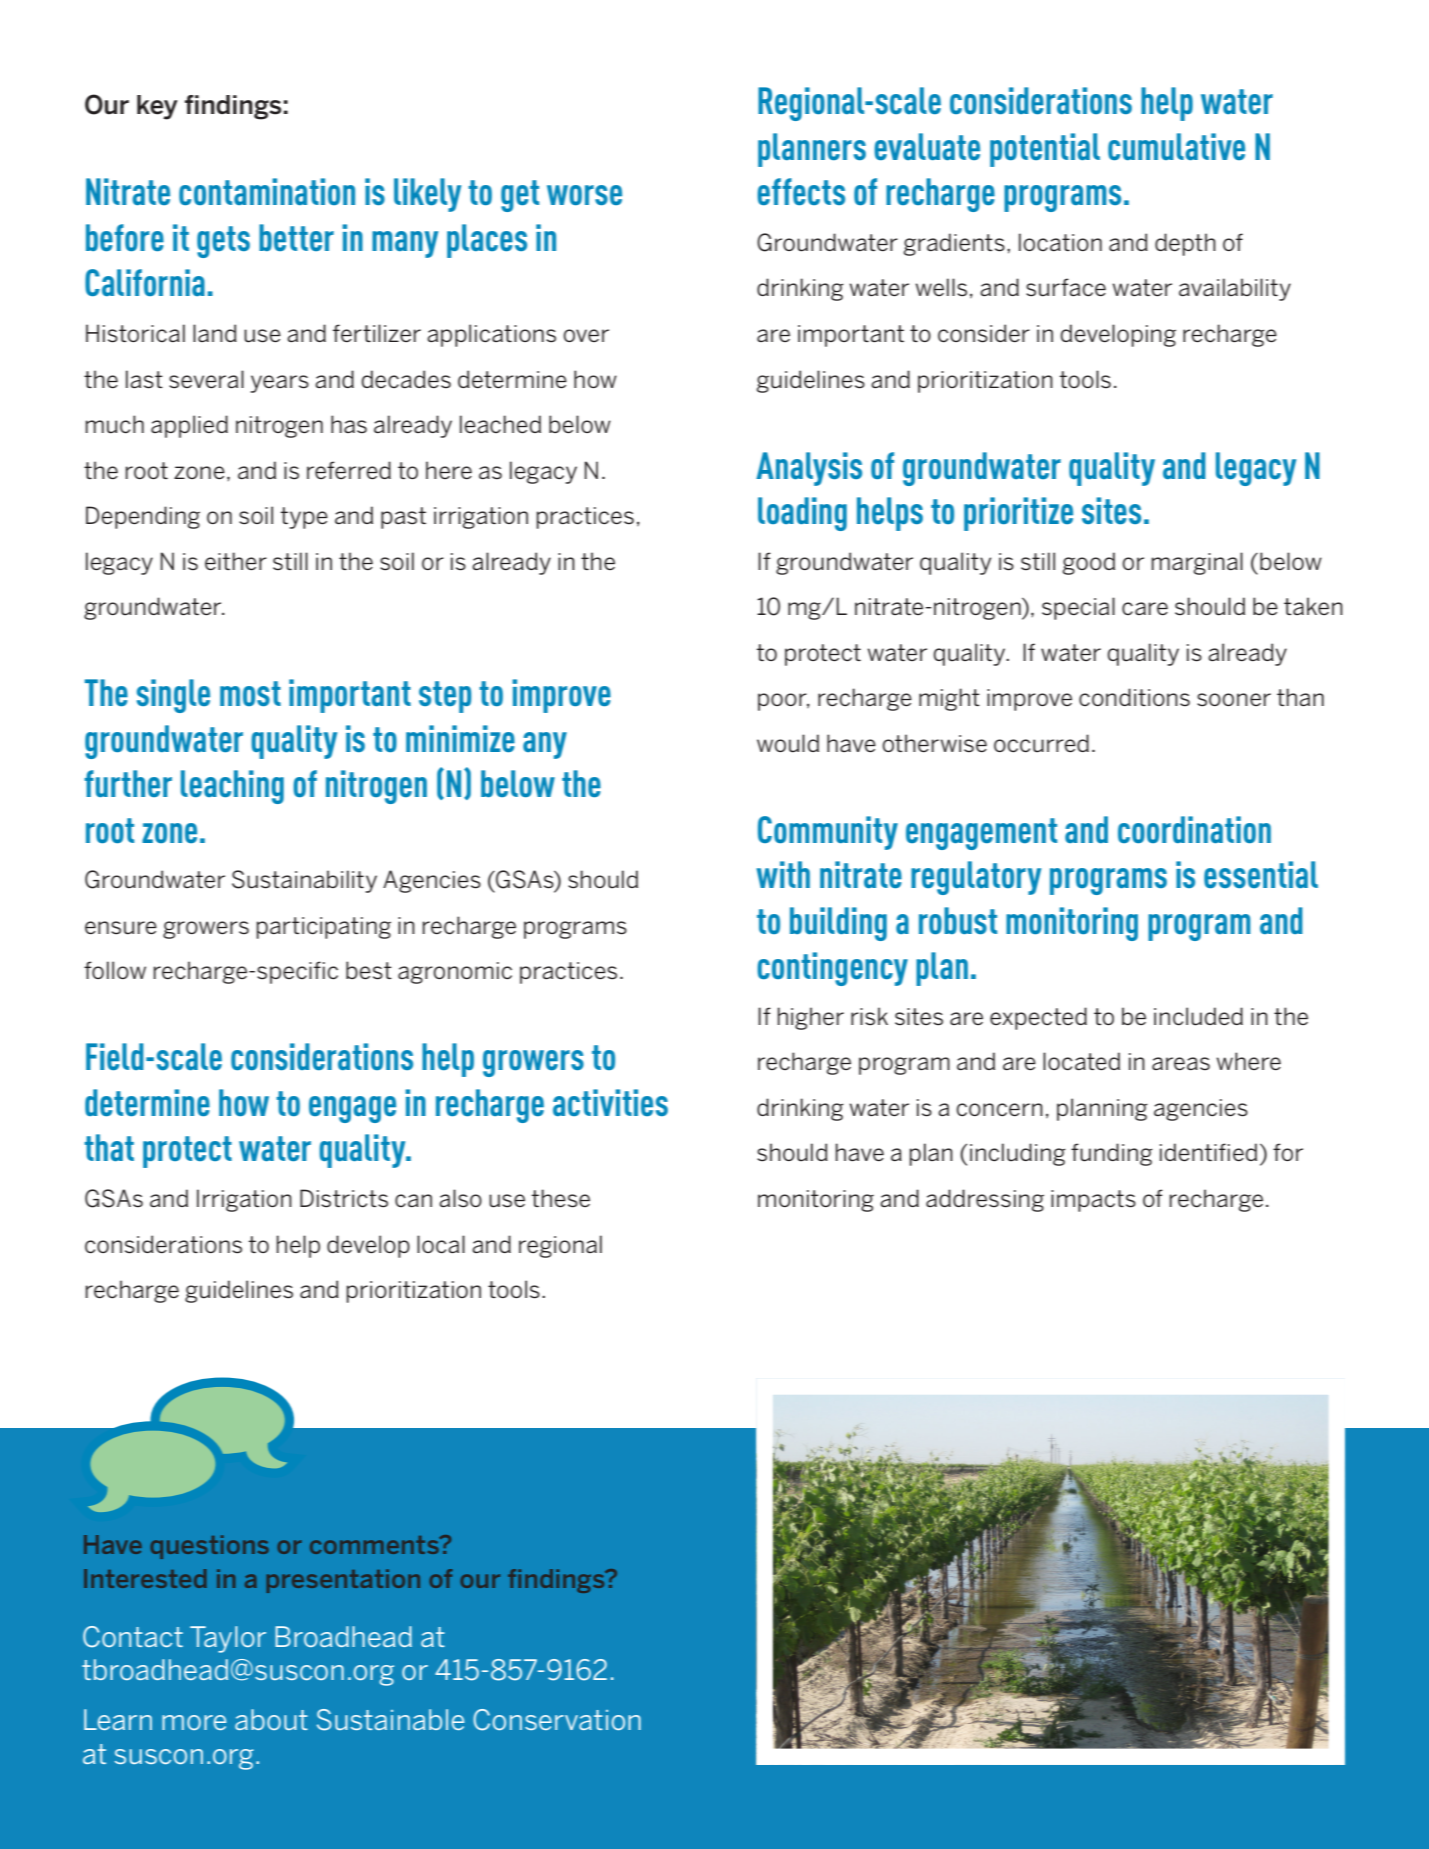  Describe the element at coordinates (1197, 563) in the page. I see `marginal` at that location.
